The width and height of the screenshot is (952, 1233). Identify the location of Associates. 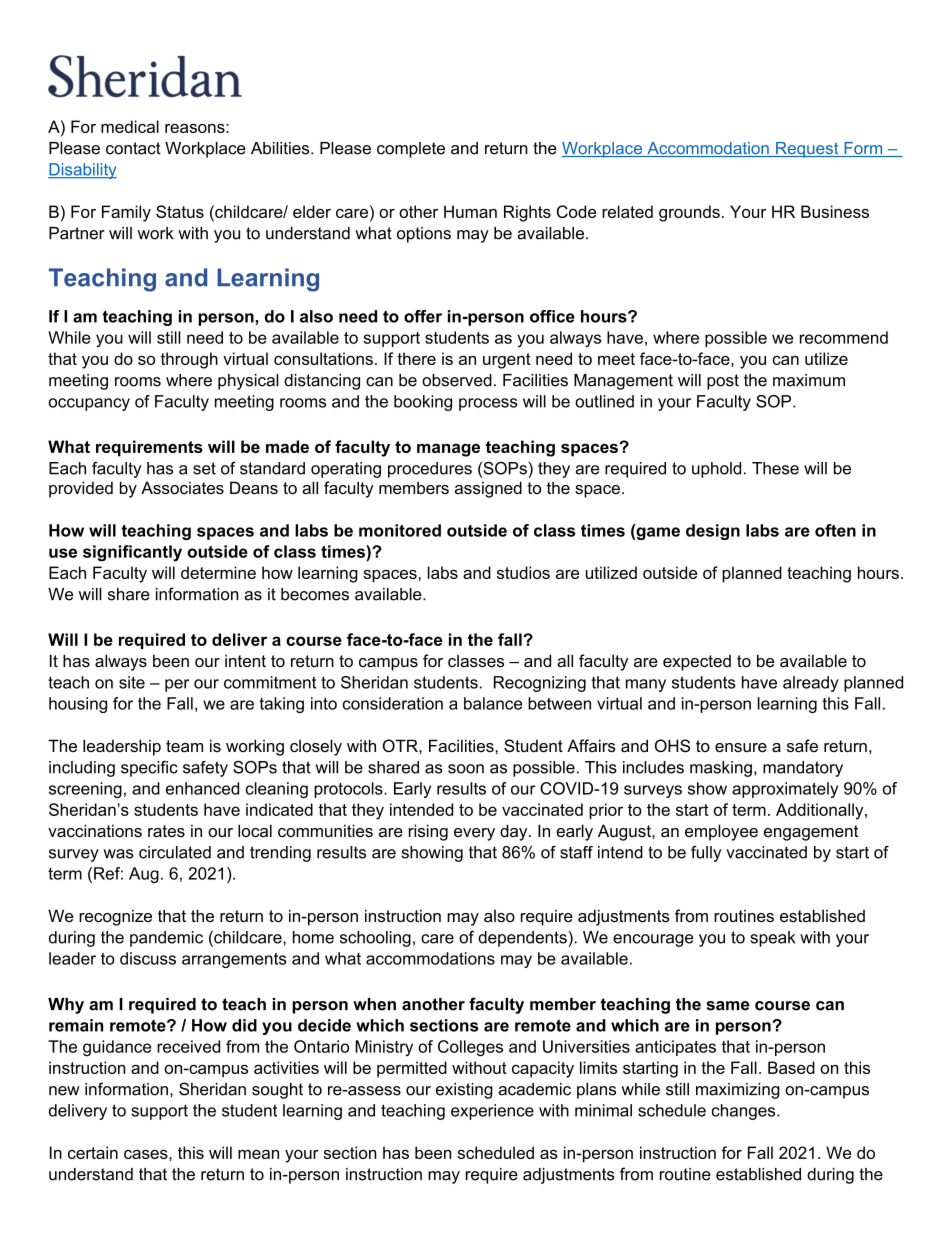
(182, 487).
